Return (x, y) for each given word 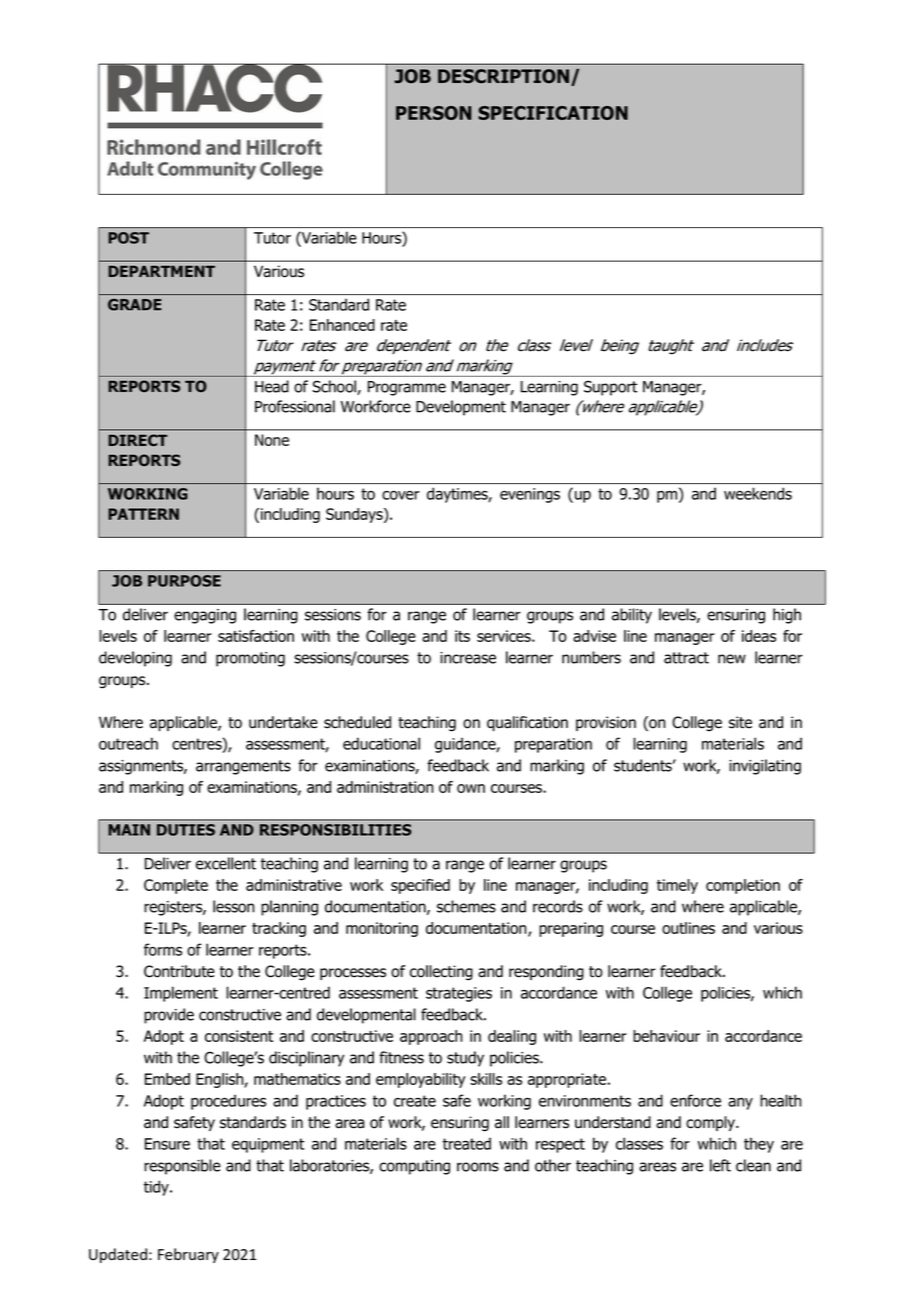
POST (128, 238)
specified (420, 886)
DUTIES (186, 830)
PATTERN (143, 514)
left (720, 1165)
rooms (478, 1167)
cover (401, 495)
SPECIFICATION (553, 113)
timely (677, 886)
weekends (758, 493)
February (188, 1255)
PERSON (434, 113)
